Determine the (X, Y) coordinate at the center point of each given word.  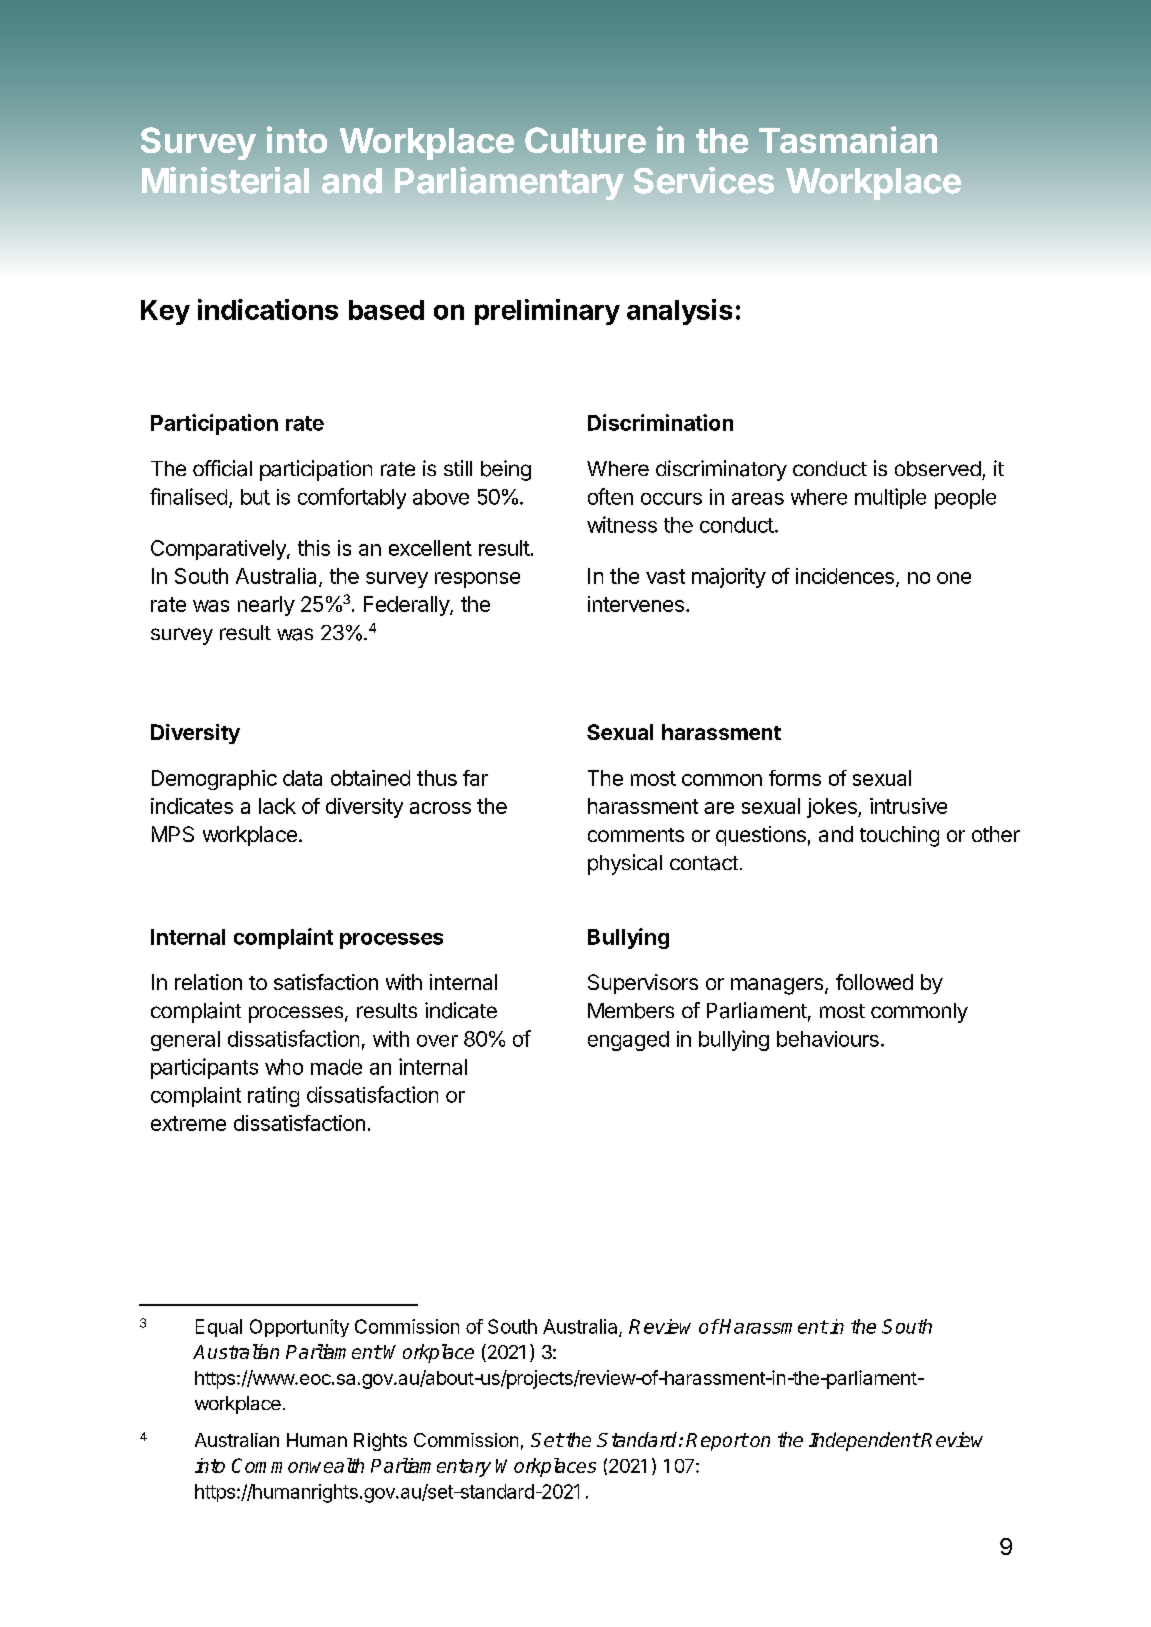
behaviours (828, 1039)
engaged (628, 1041)
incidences (845, 576)
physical (625, 864)
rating (273, 1096)
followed (874, 982)
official (222, 468)
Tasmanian (848, 139)
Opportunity (299, 1328)
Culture (585, 140)
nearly (266, 606)
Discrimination (660, 422)
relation (208, 982)
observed (938, 469)
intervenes (636, 604)
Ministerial (225, 180)
